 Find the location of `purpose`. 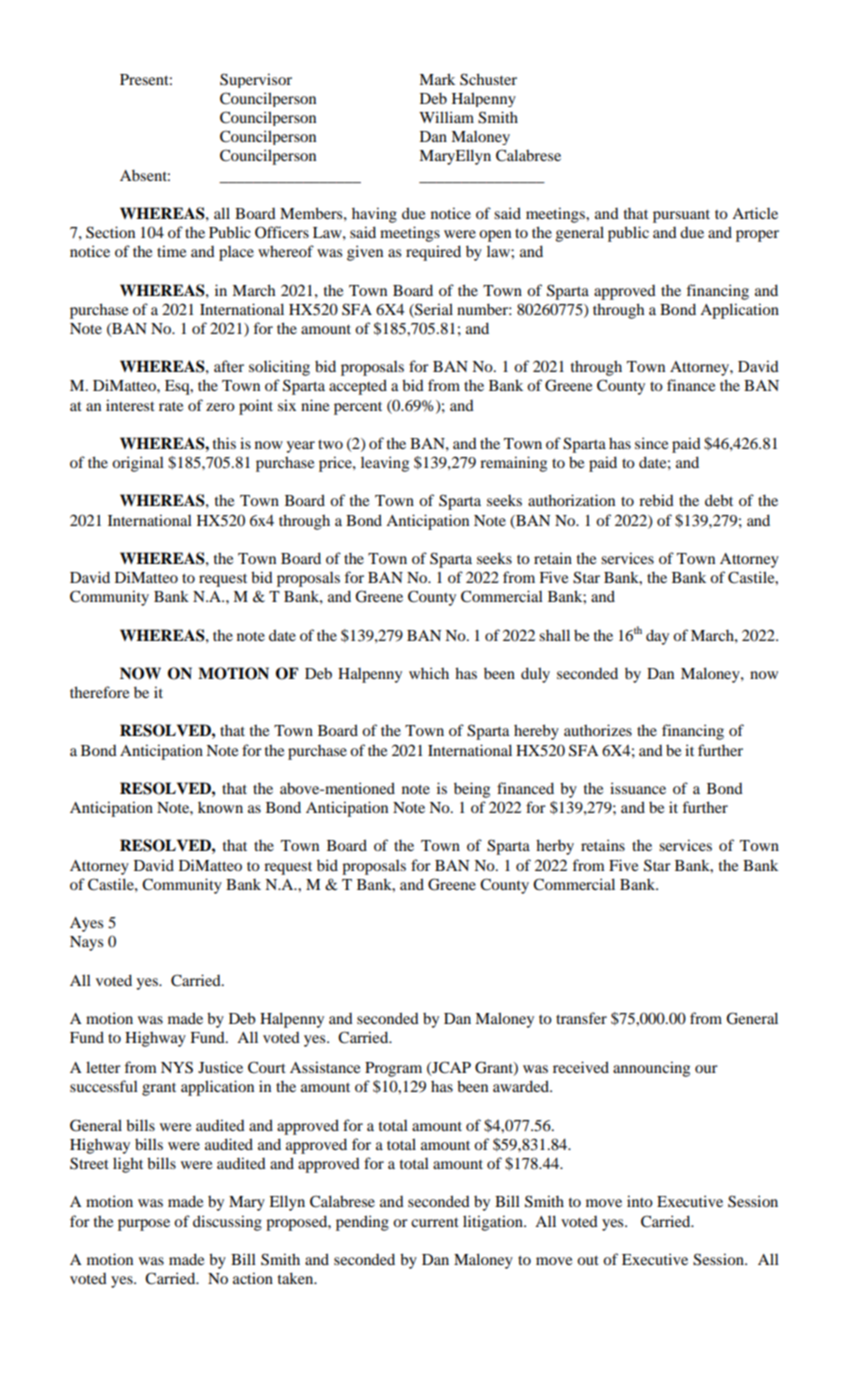

purpose is located at coordinates (144, 1225).
